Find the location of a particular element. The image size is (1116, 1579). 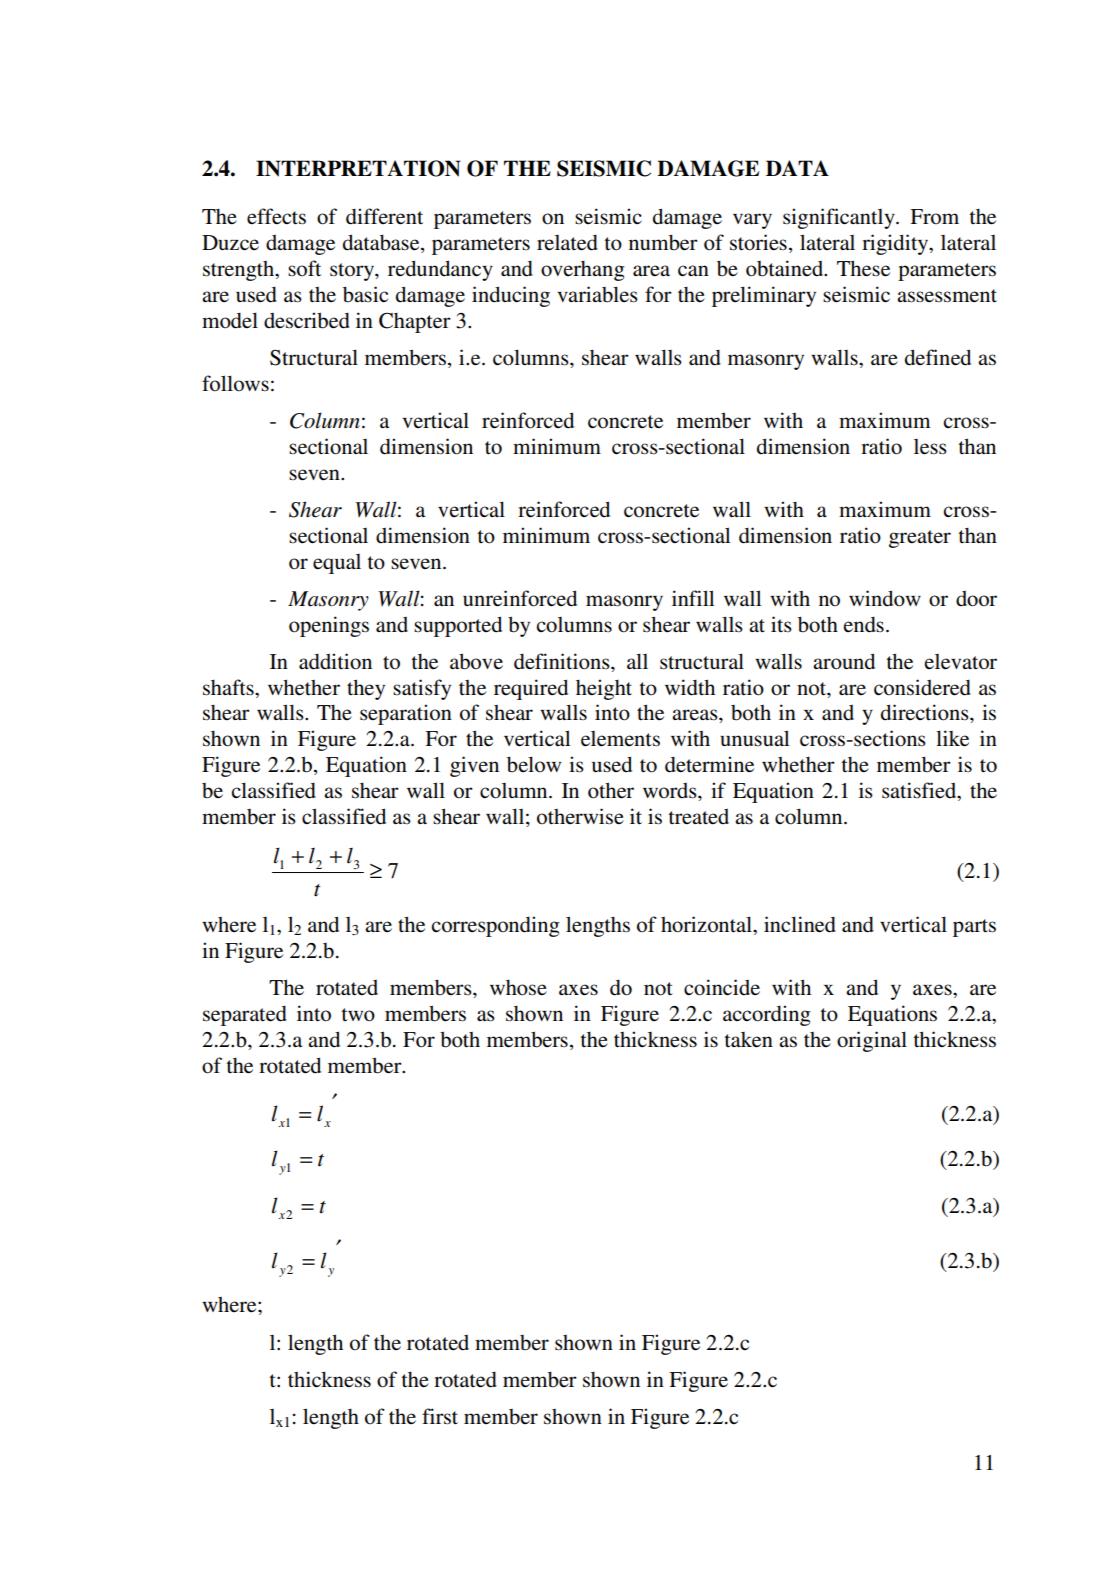

first is located at coordinates (440, 1416).
